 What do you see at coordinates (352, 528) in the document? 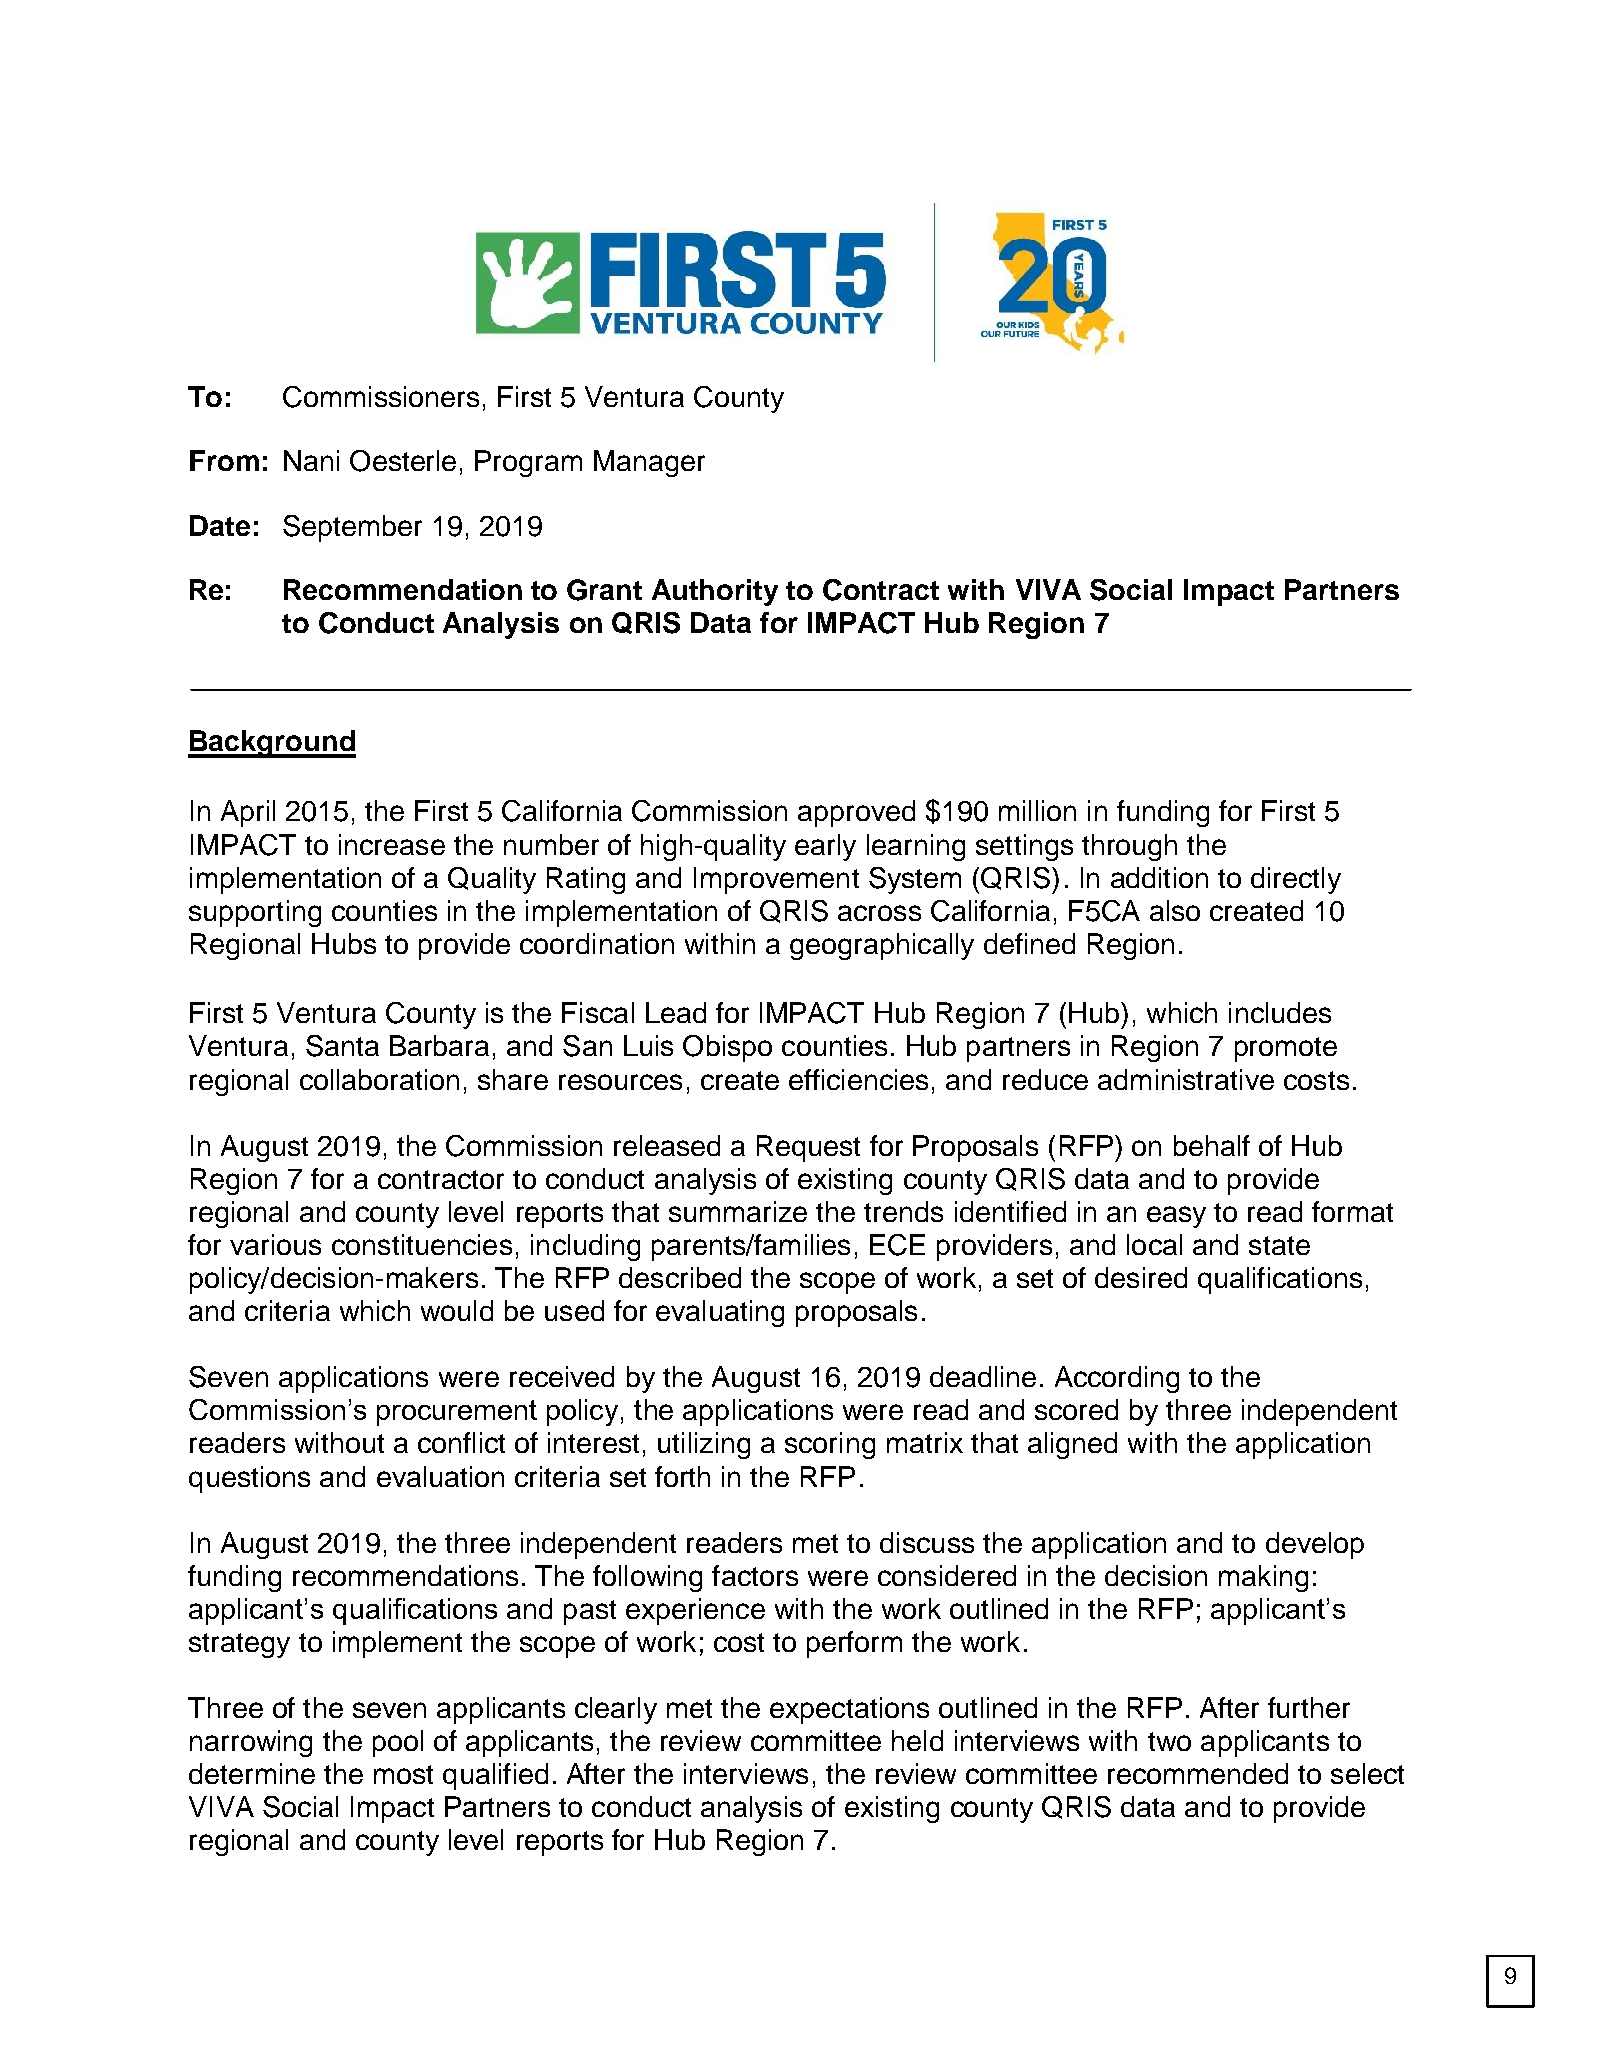
I see `September` at bounding box center [352, 528].
